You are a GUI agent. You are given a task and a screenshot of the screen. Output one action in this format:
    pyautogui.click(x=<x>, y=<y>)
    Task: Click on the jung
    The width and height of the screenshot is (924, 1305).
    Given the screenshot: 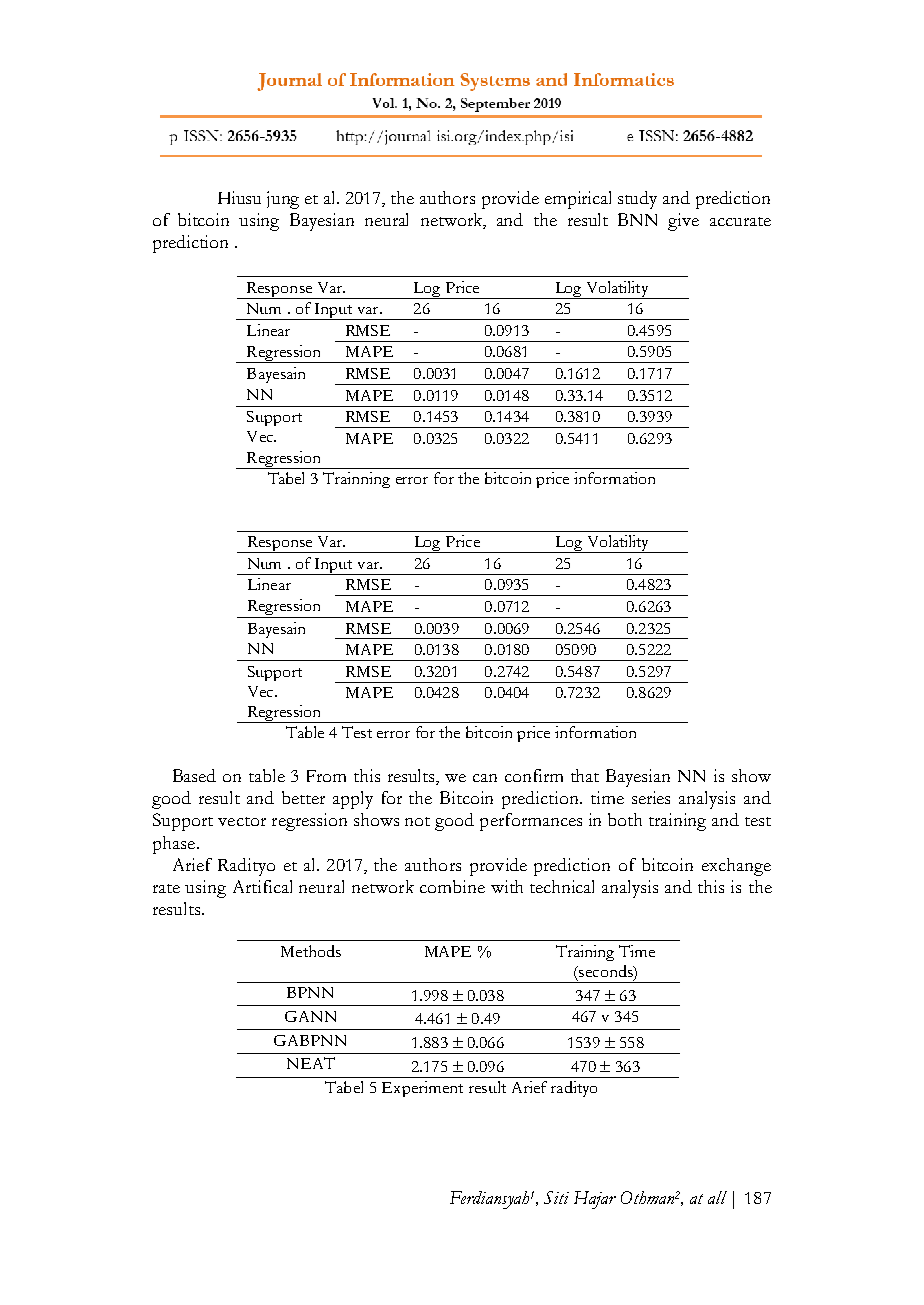 What is the action you would take?
    pyautogui.click(x=283, y=200)
